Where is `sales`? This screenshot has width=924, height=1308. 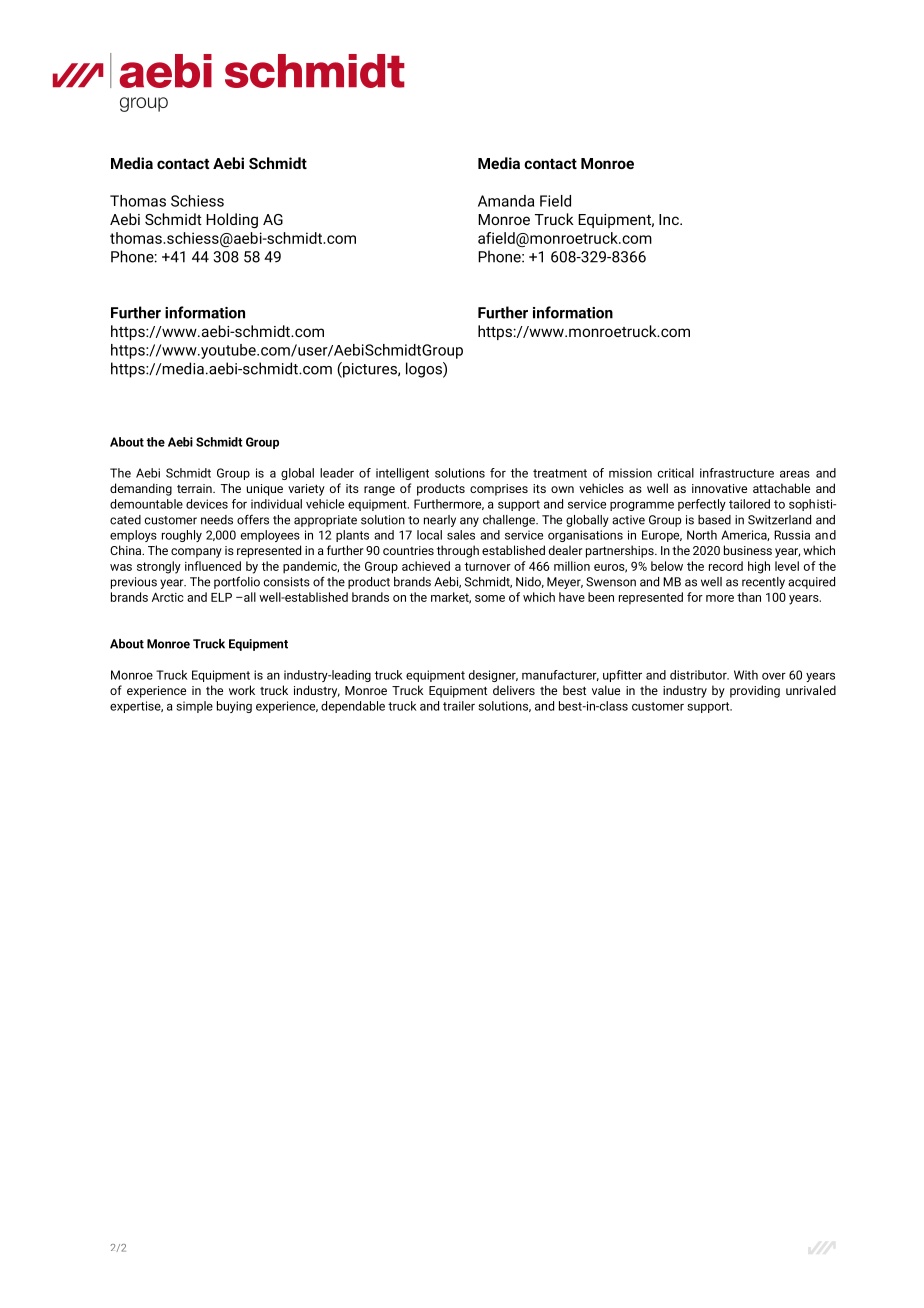
sales is located at coordinates (461, 535).
